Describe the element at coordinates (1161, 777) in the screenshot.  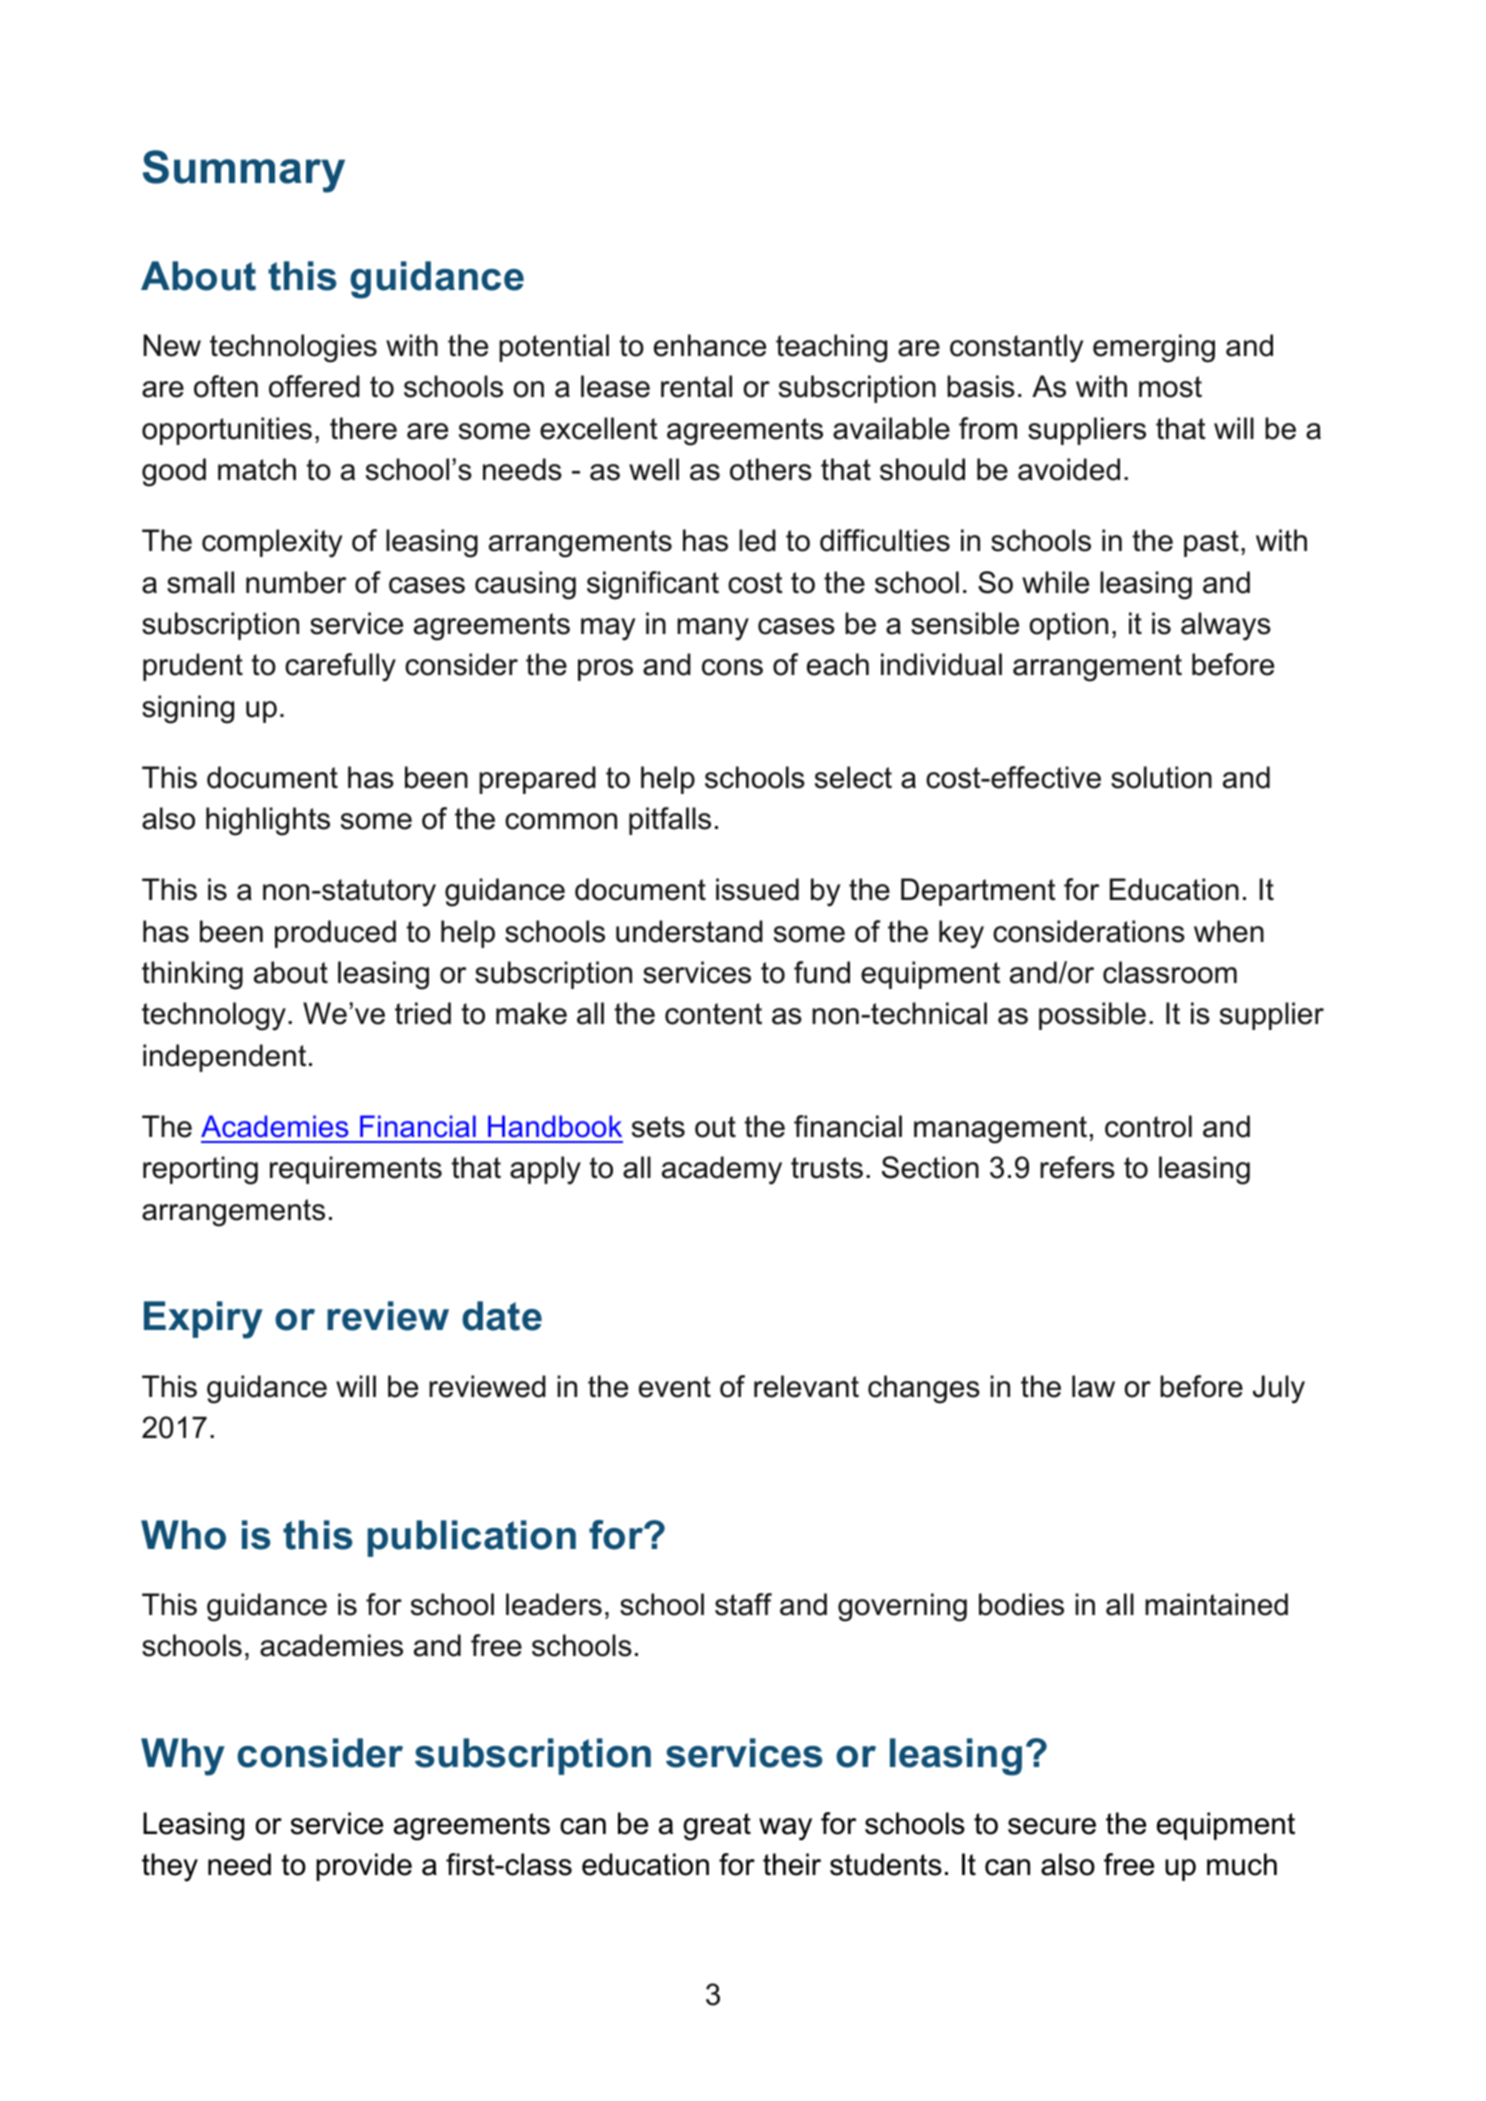
I see `solution` at that location.
